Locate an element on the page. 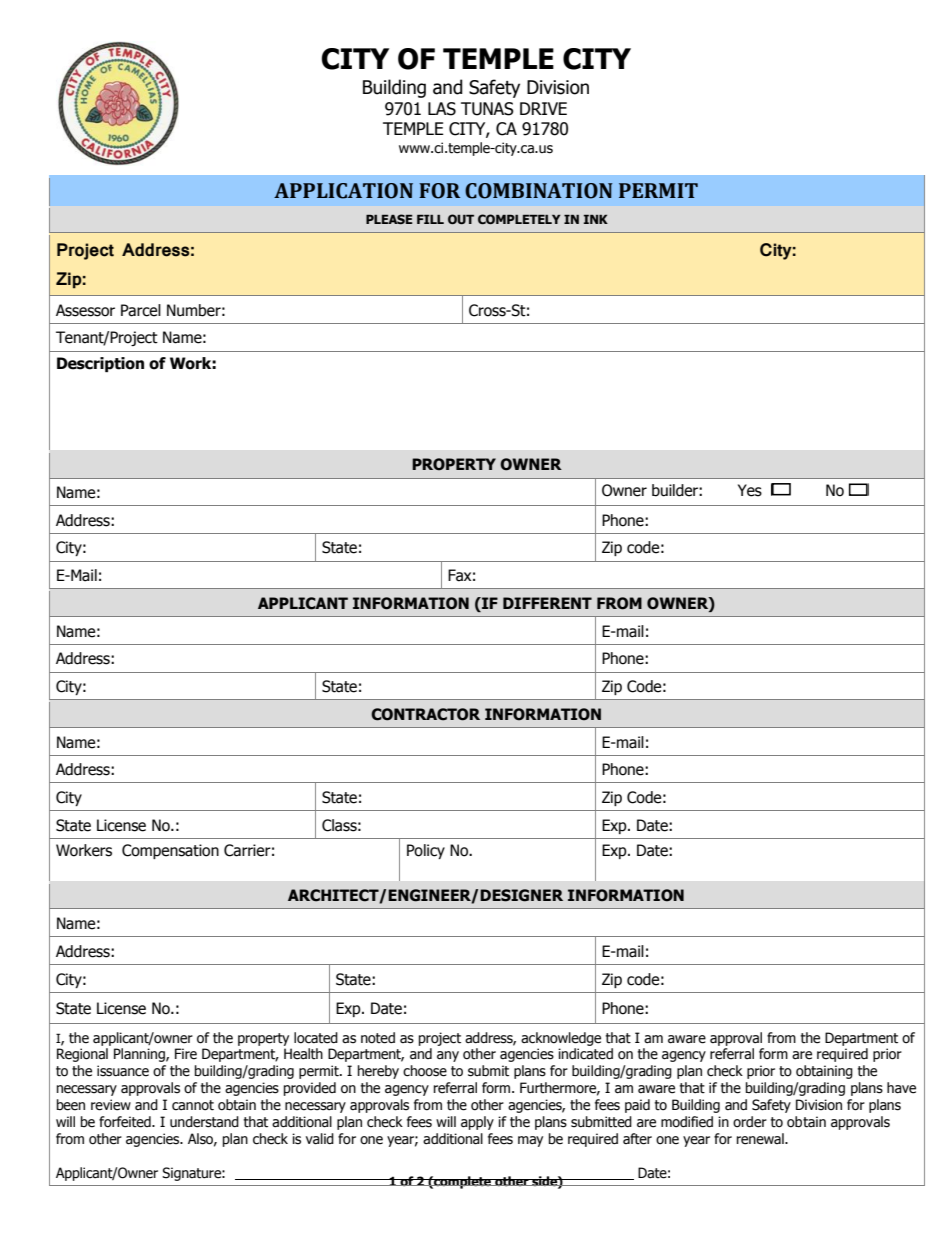  INK is located at coordinates (596, 219).
